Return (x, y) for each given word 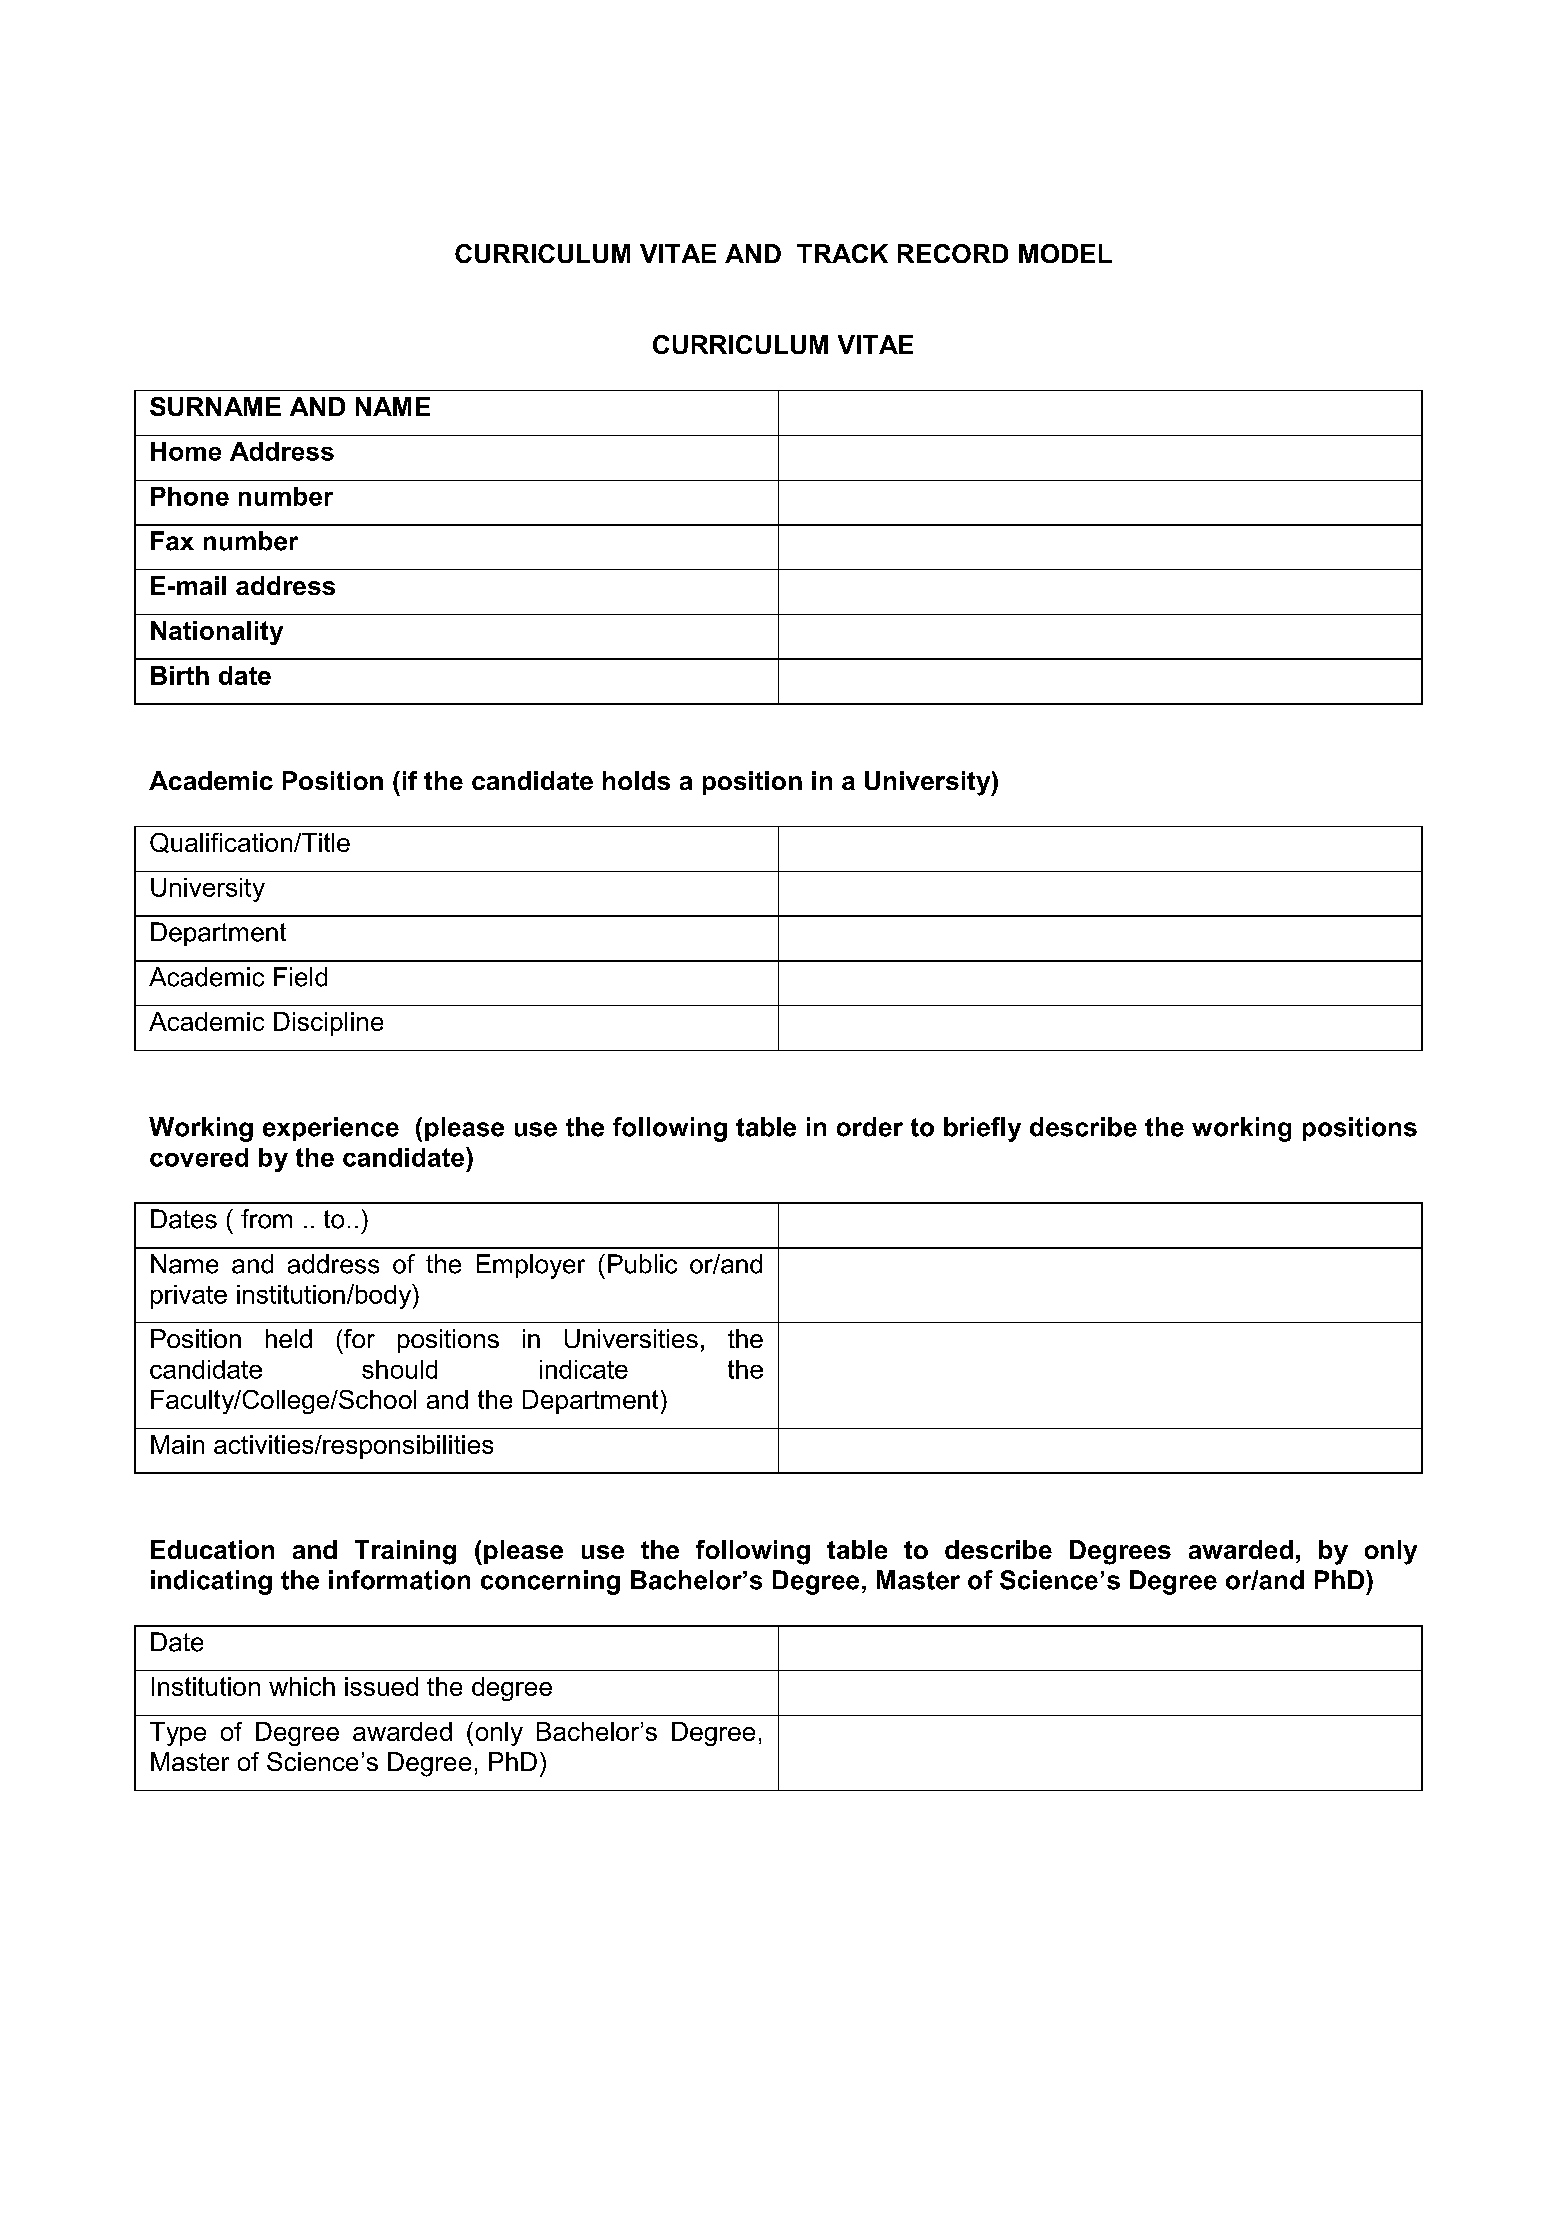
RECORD (953, 253)
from (266, 1219)
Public (642, 1264)
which (302, 1686)
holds (636, 780)
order (870, 1127)
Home (186, 451)
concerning (550, 1582)
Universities (631, 1338)
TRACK (842, 253)
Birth (180, 675)
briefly (982, 1129)
